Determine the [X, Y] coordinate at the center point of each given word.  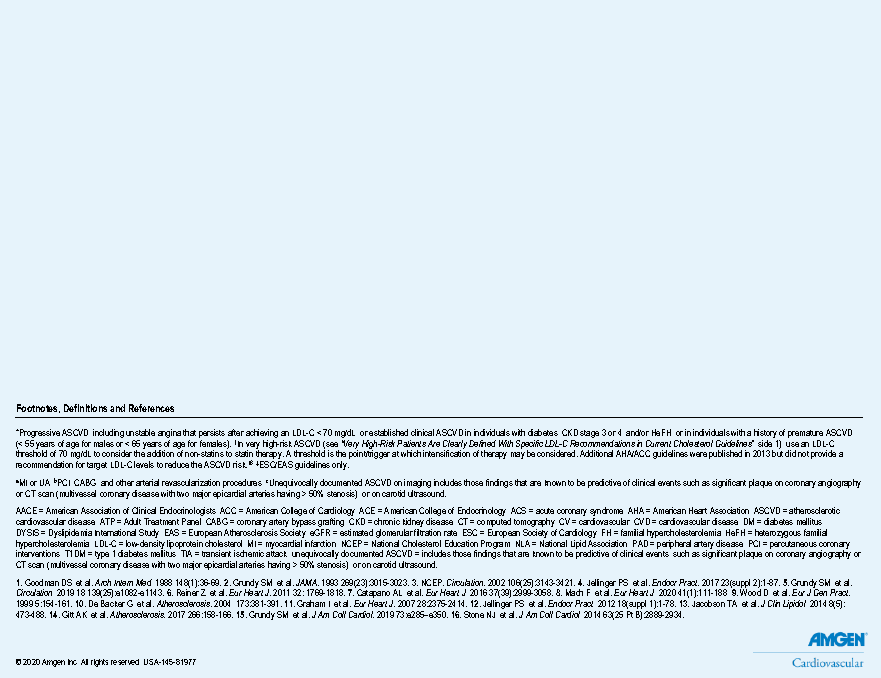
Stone [474, 614]
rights [99, 663]
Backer [113, 603]
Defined [482, 443]
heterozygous [778, 535]
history [765, 435]
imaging [417, 485]
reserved [125, 662]
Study [149, 535]
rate [450, 533]
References [151, 408]
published [725, 454]
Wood [750, 592]
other [125, 482]
